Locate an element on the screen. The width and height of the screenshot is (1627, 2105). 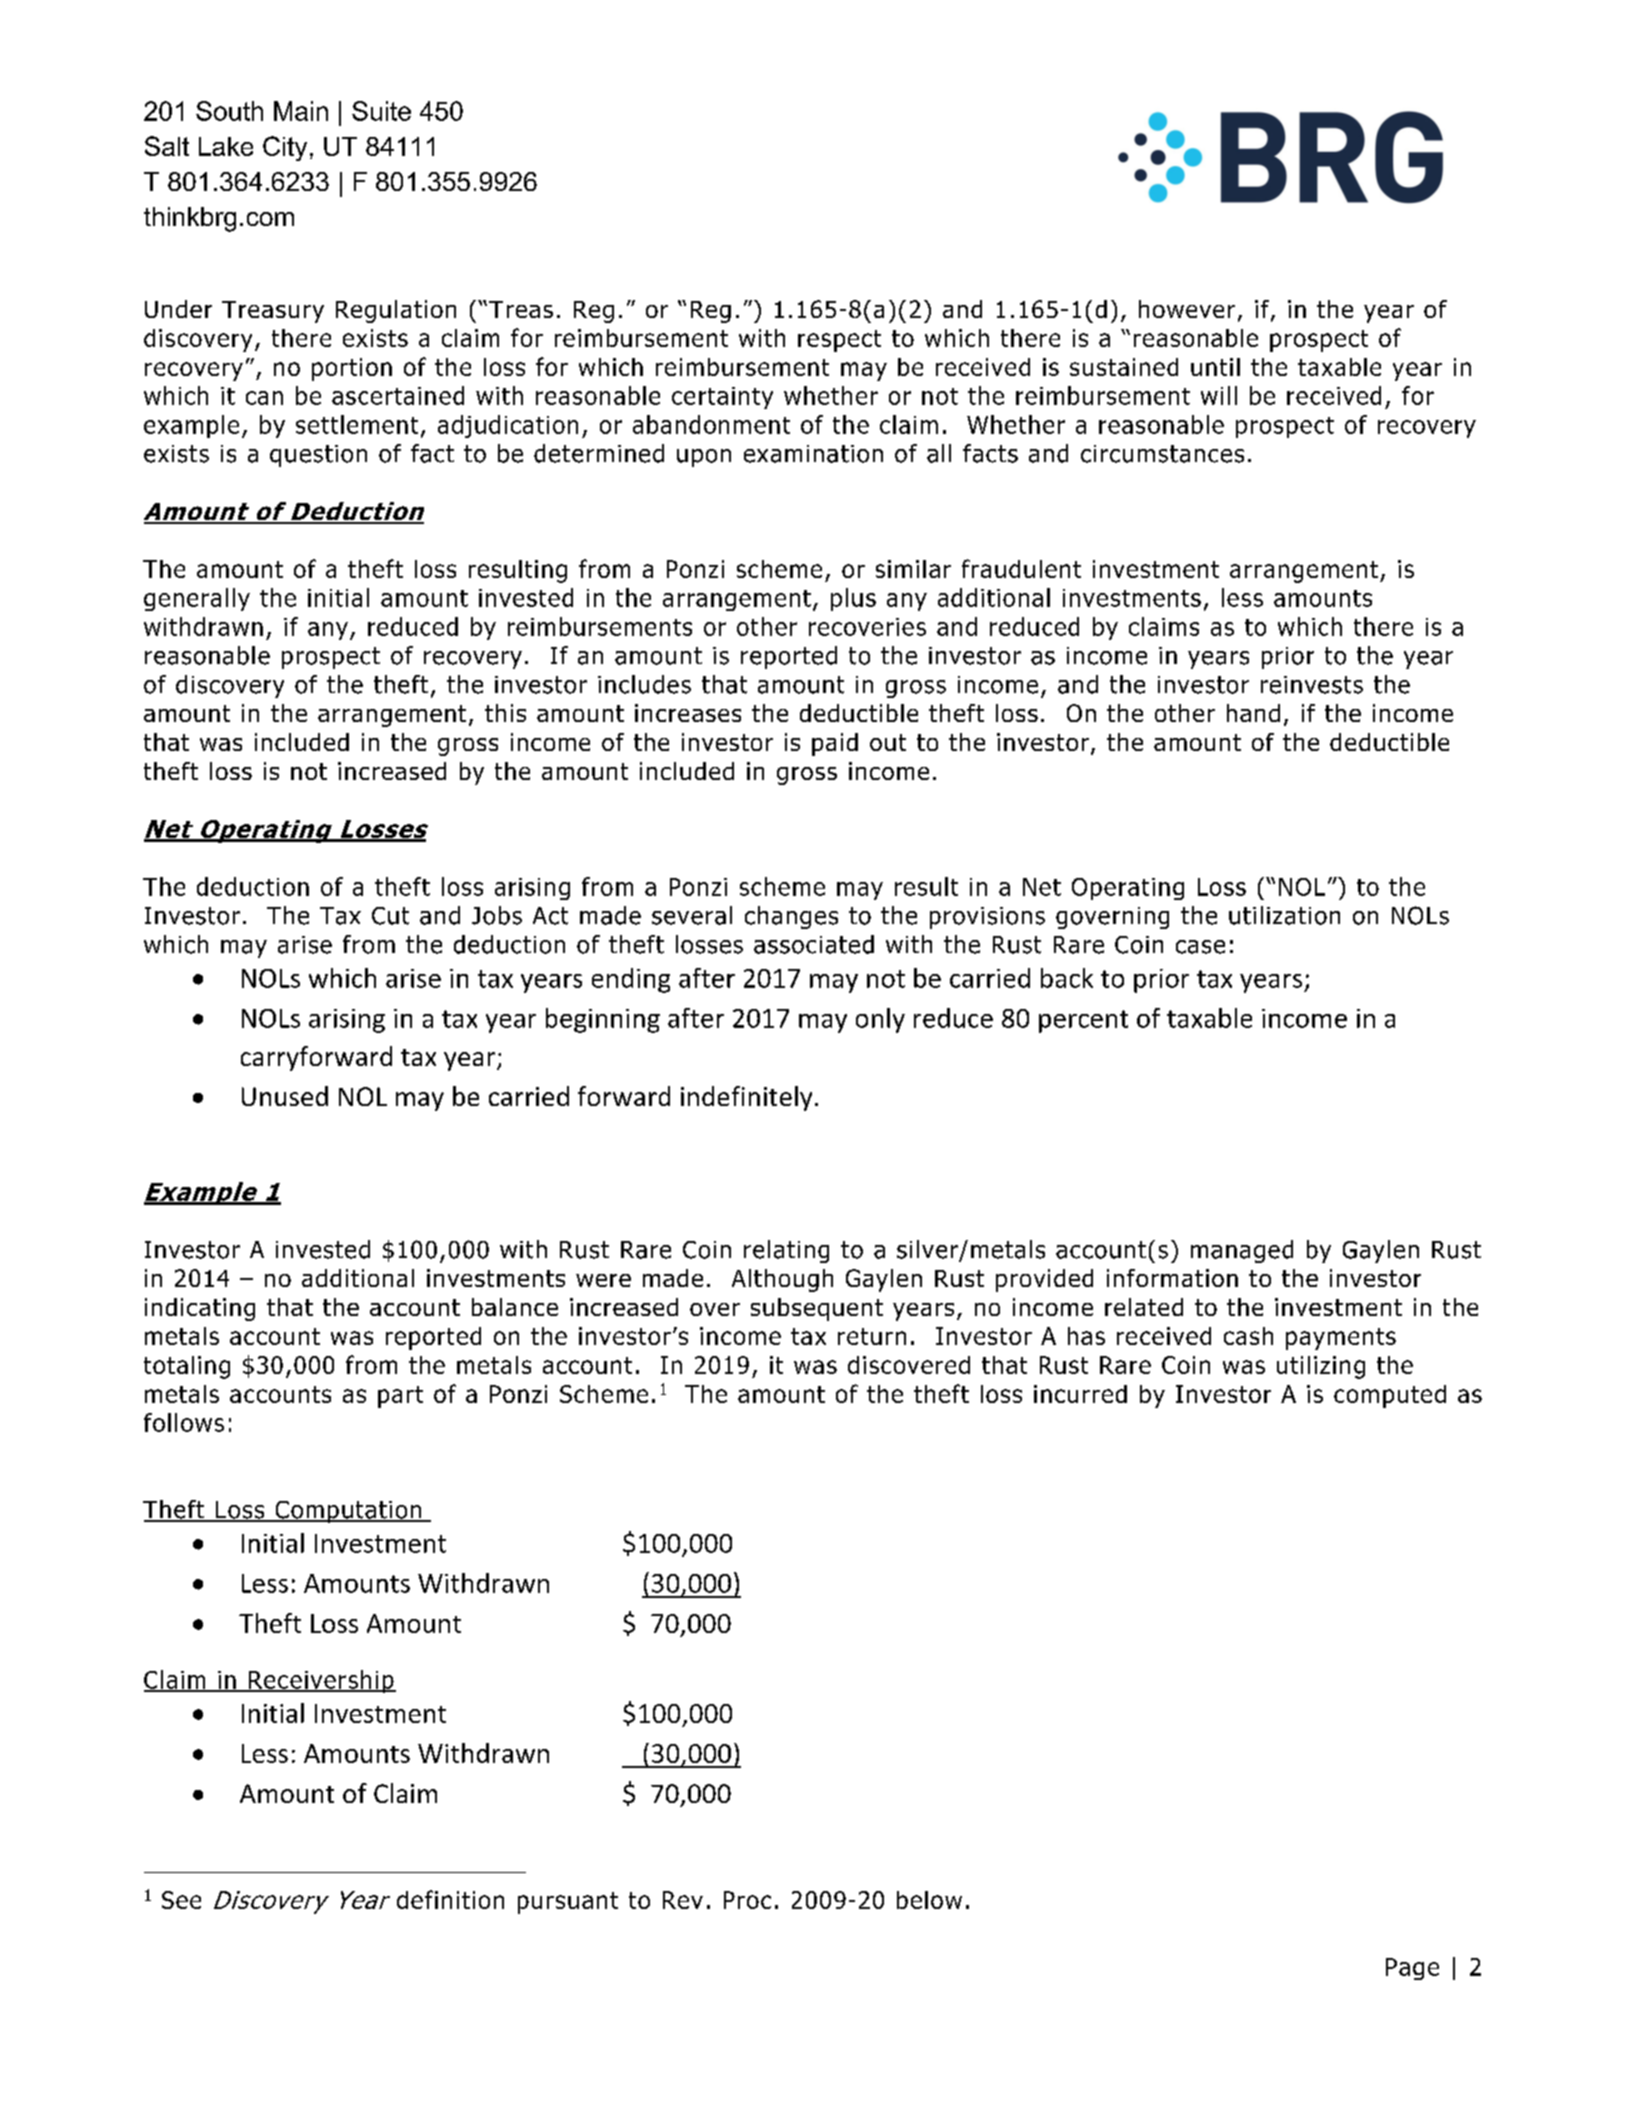
Unused is located at coordinates (285, 1096).
